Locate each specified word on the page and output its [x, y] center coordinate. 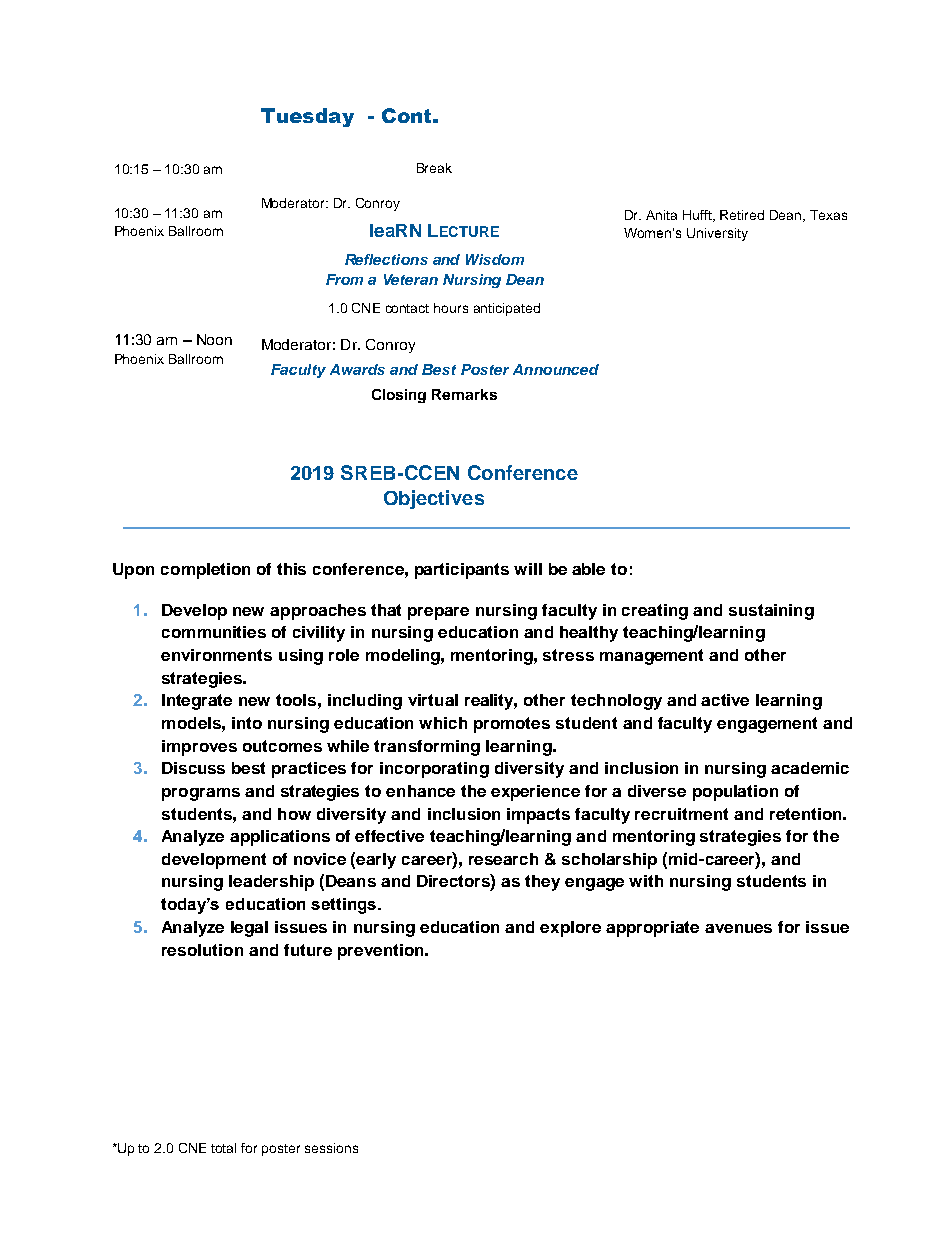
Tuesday [307, 117]
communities [214, 632]
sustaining [771, 612]
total [223, 1148]
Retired [742, 215]
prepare [438, 613]
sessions [331, 1148]
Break [434, 168]
